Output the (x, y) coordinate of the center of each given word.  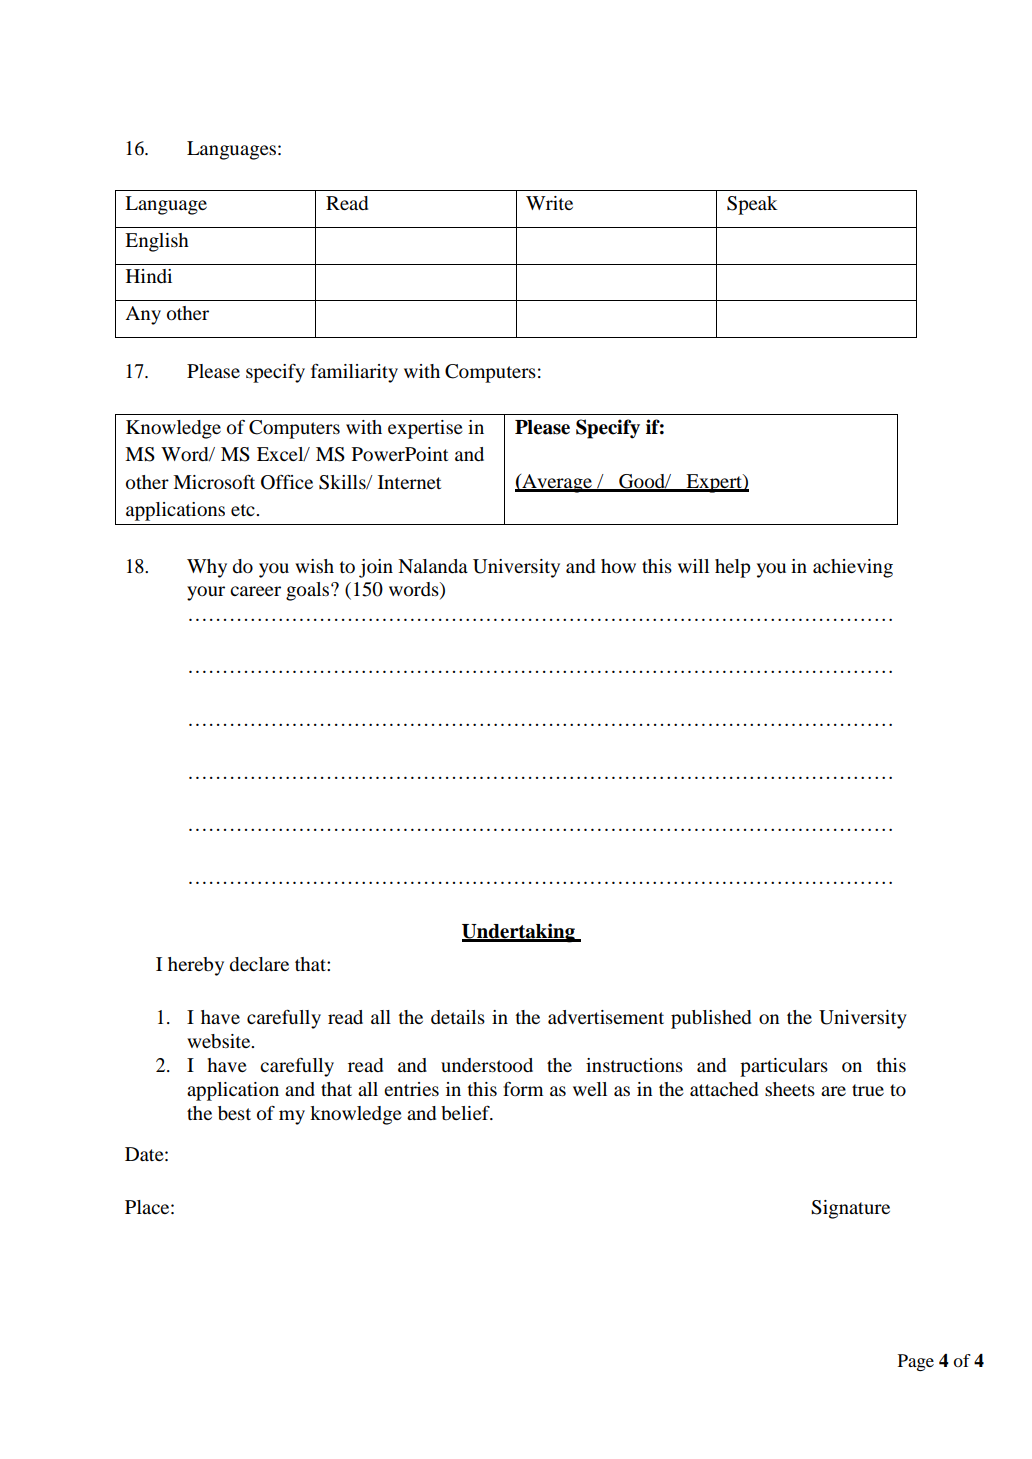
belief (466, 1112)
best (234, 1113)
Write (549, 203)
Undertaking (519, 933)
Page (916, 1362)
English (157, 242)
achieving (853, 568)
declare (259, 964)
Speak (752, 205)
